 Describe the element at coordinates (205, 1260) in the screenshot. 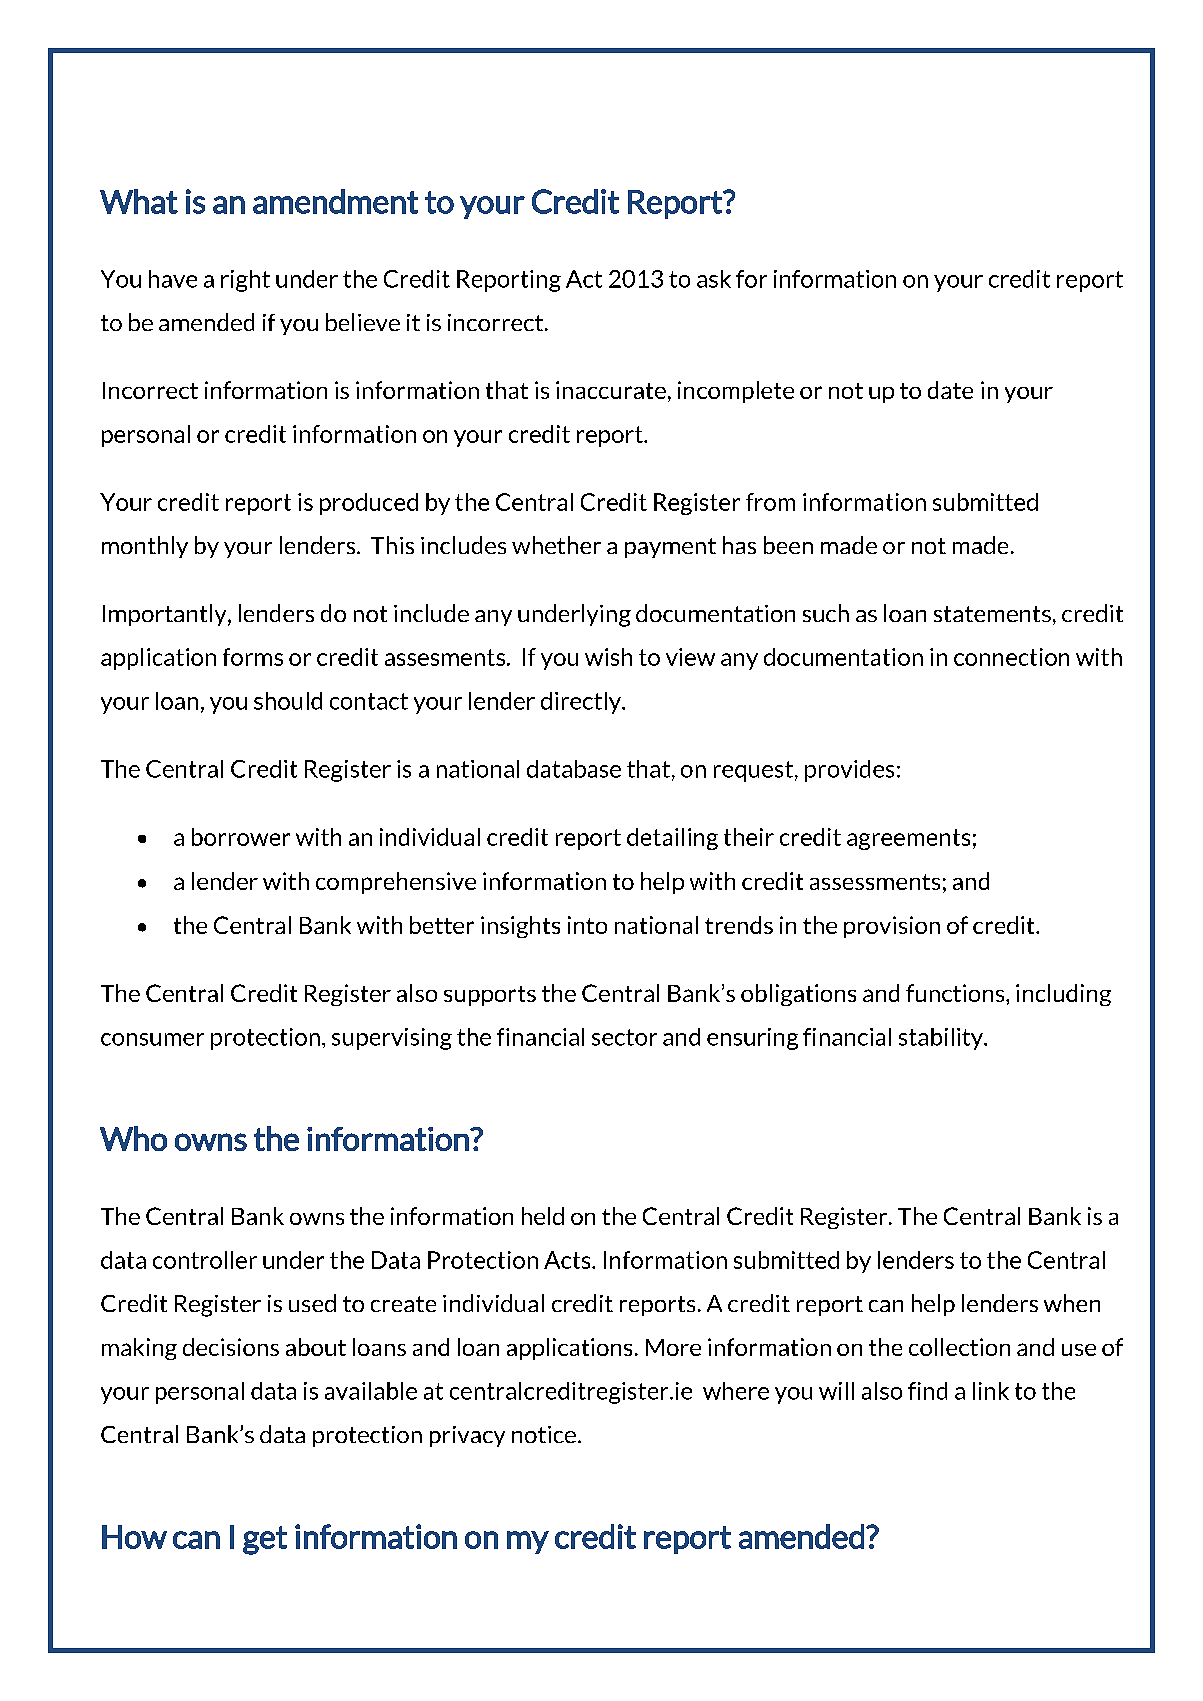

I see `controller` at that location.
